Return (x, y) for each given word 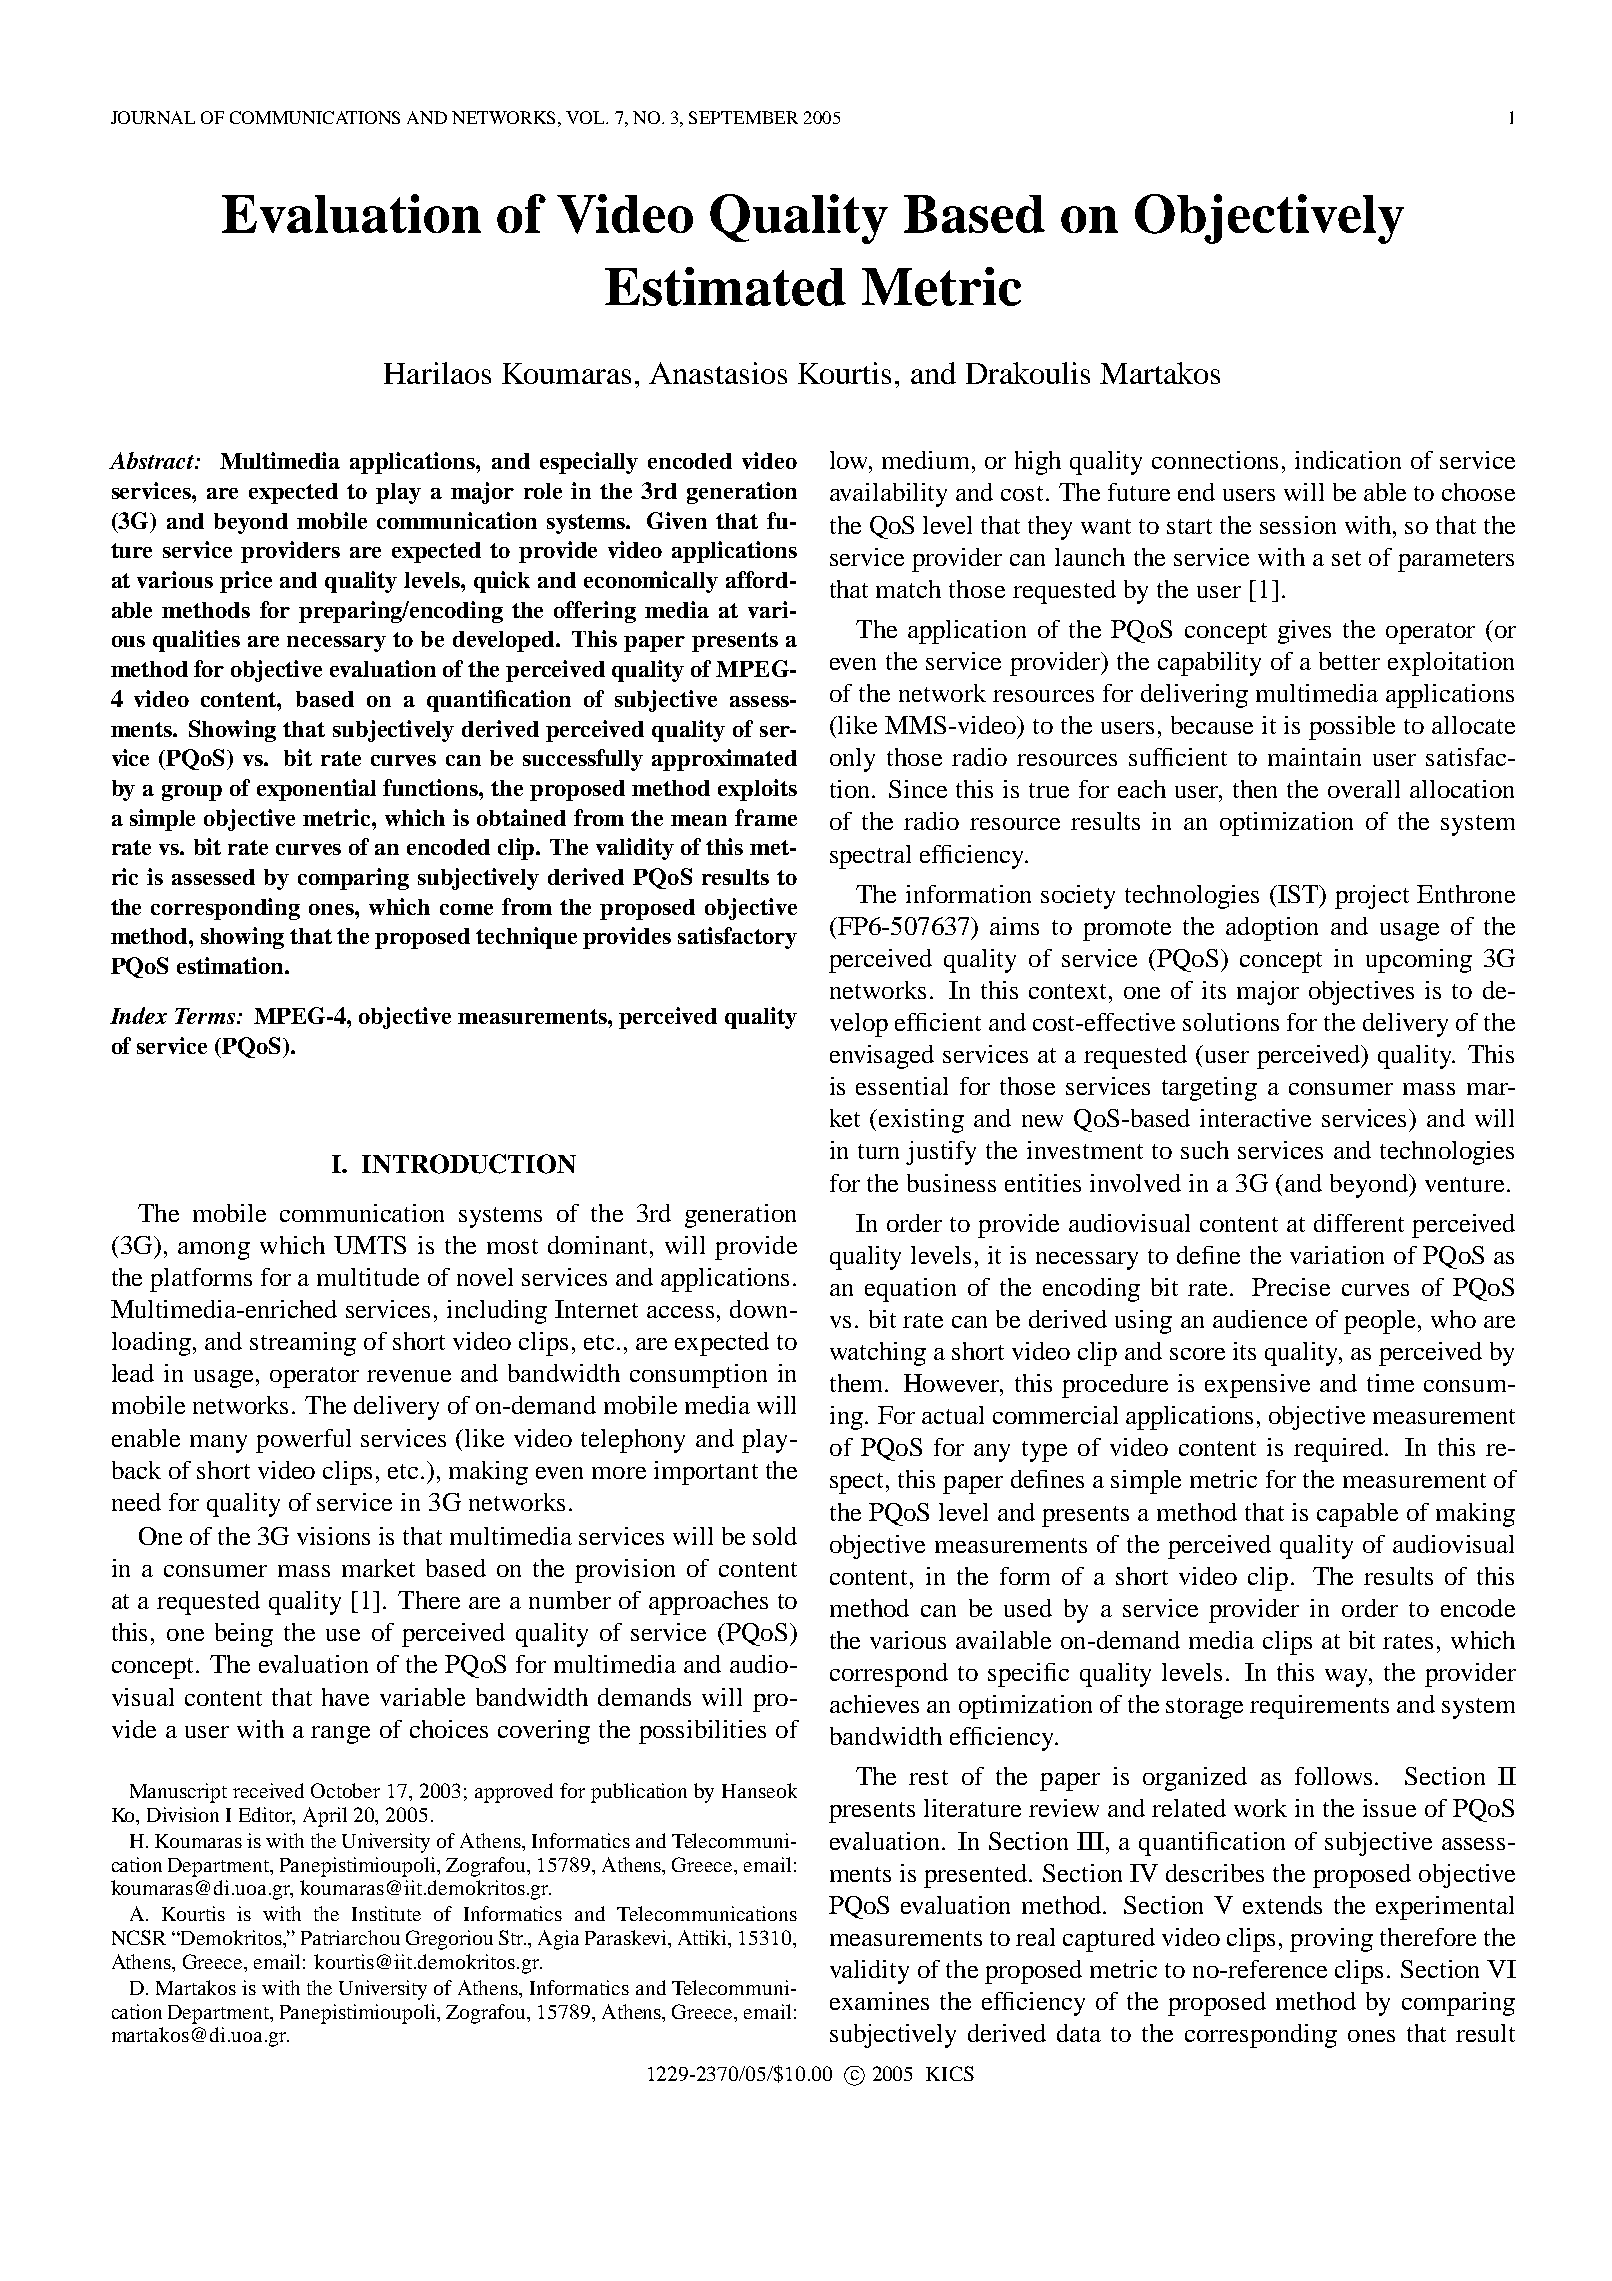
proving (1331, 1940)
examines (879, 2001)
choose (1478, 492)
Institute (386, 1913)
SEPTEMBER (743, 117)
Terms (205, 1016)
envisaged (882, 1057)
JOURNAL (153, 117)
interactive (1255, 1118)
